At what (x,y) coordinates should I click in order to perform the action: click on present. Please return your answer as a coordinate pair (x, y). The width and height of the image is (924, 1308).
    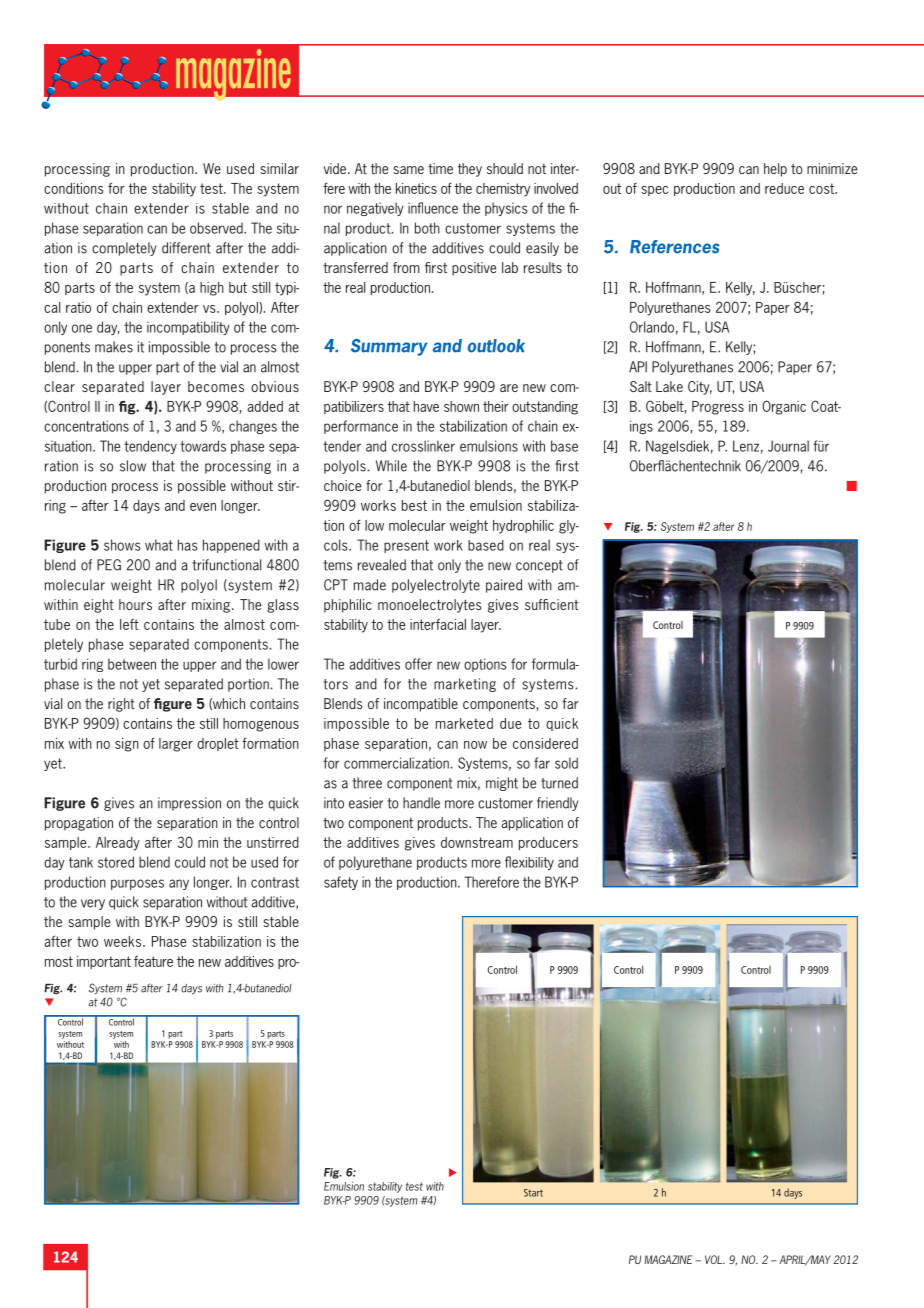
    Looking at the image, I should click on (406, 546).
